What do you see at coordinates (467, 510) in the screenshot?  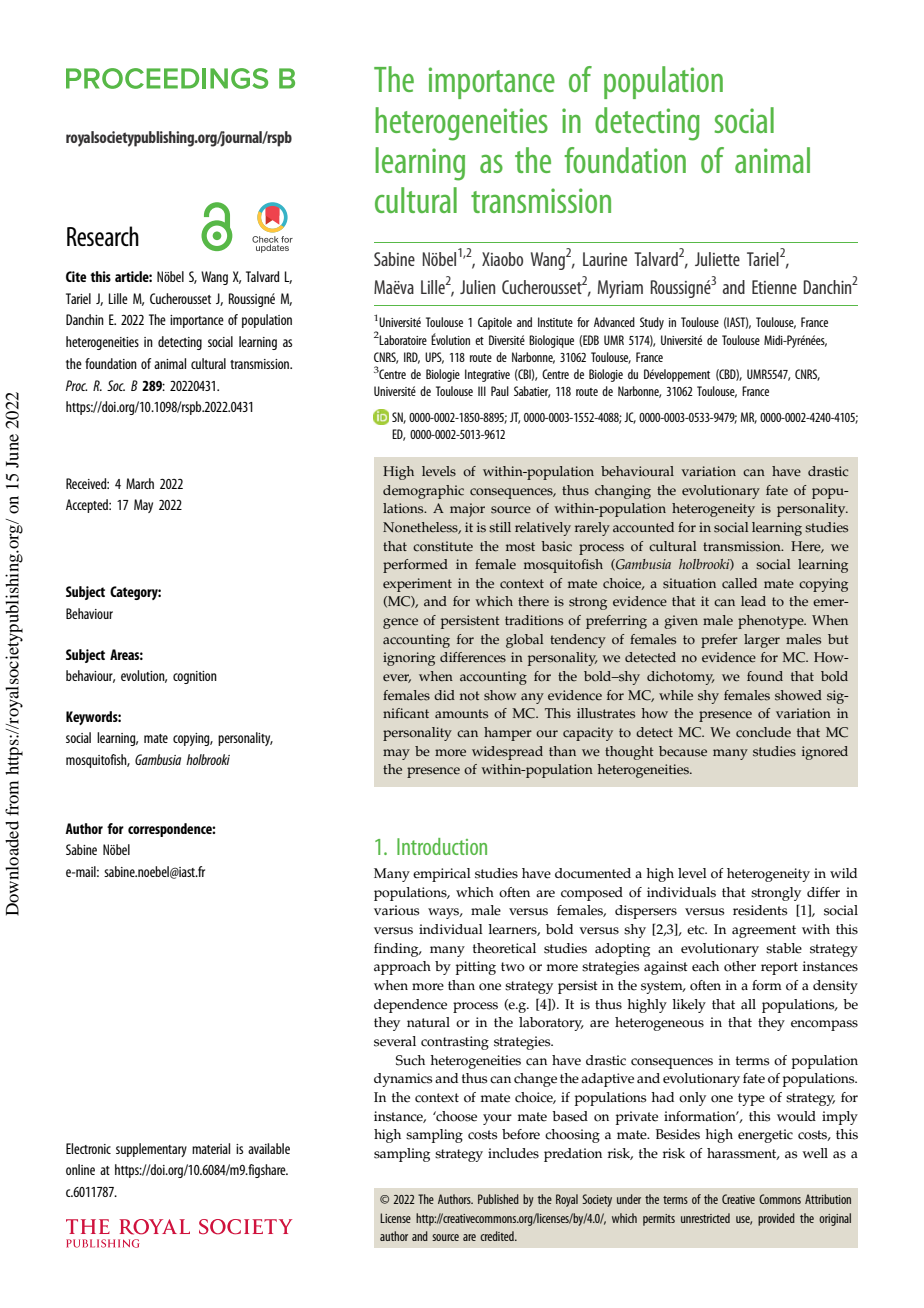 I see `major` at bounding box center [467, 510].
